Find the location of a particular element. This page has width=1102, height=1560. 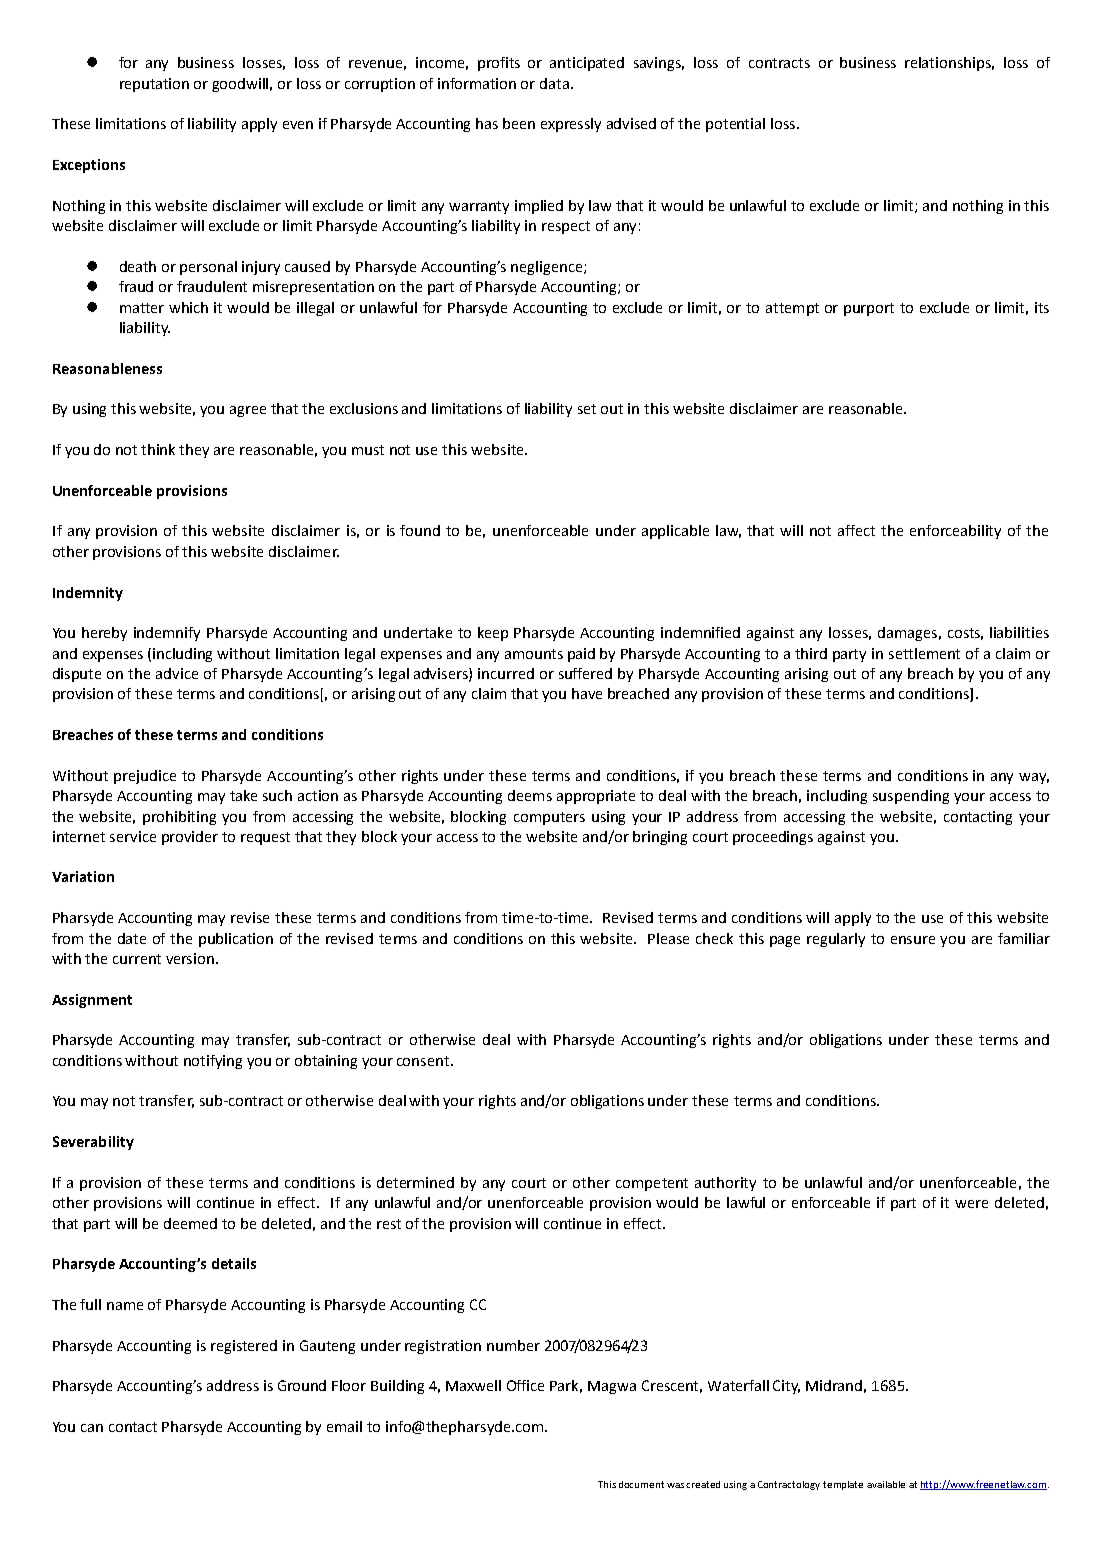

deems is located at coordinates (530, 795).
